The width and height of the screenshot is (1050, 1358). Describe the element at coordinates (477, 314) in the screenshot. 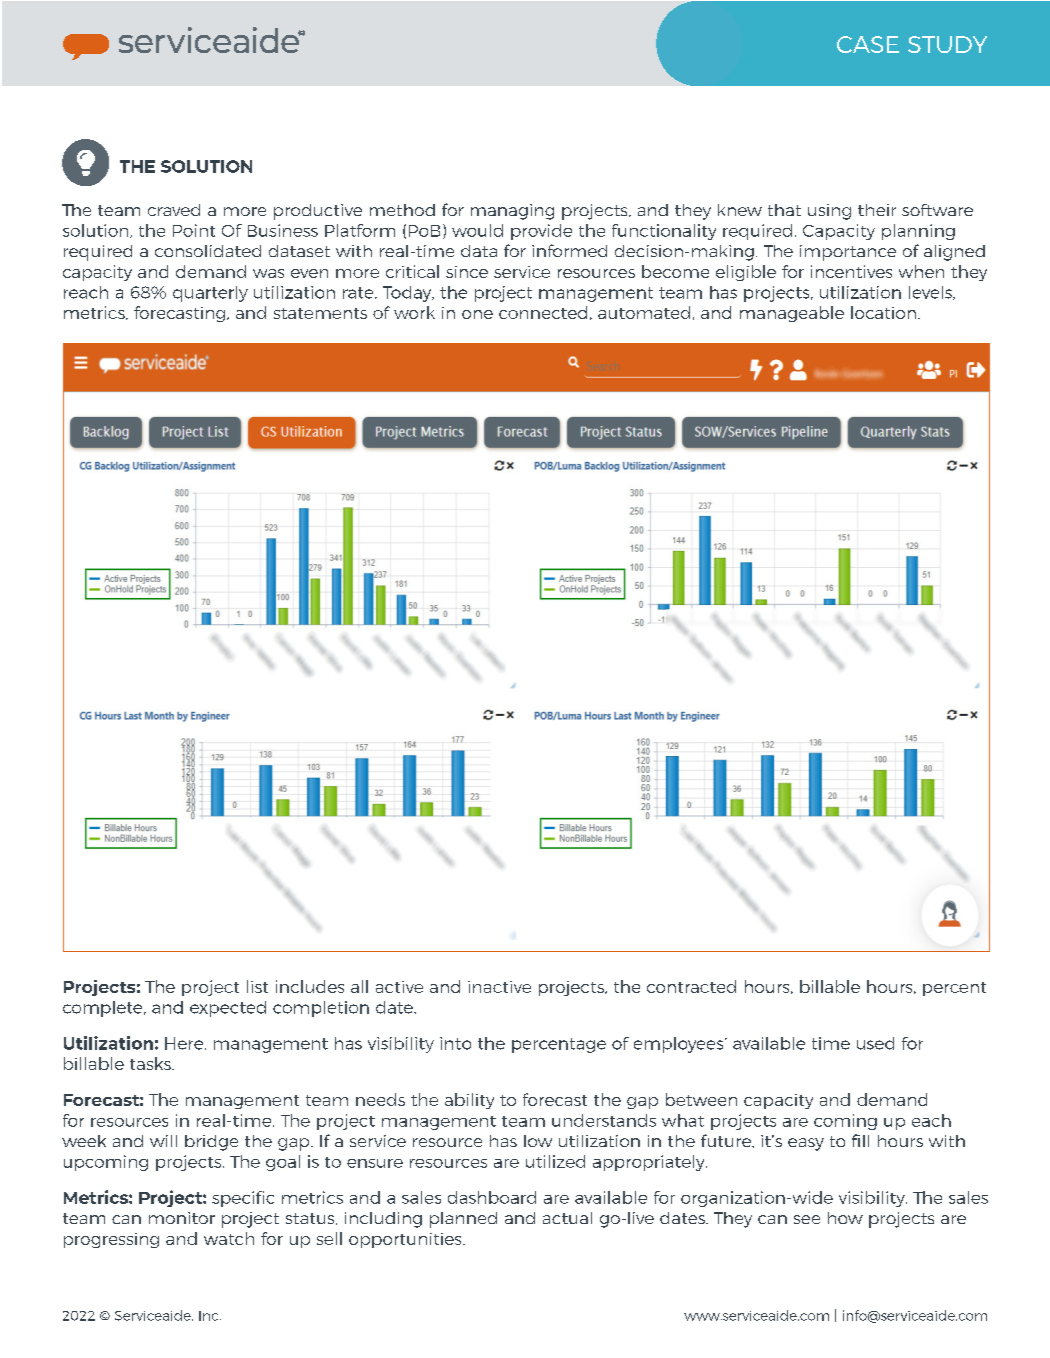

I see `one` at that location.
